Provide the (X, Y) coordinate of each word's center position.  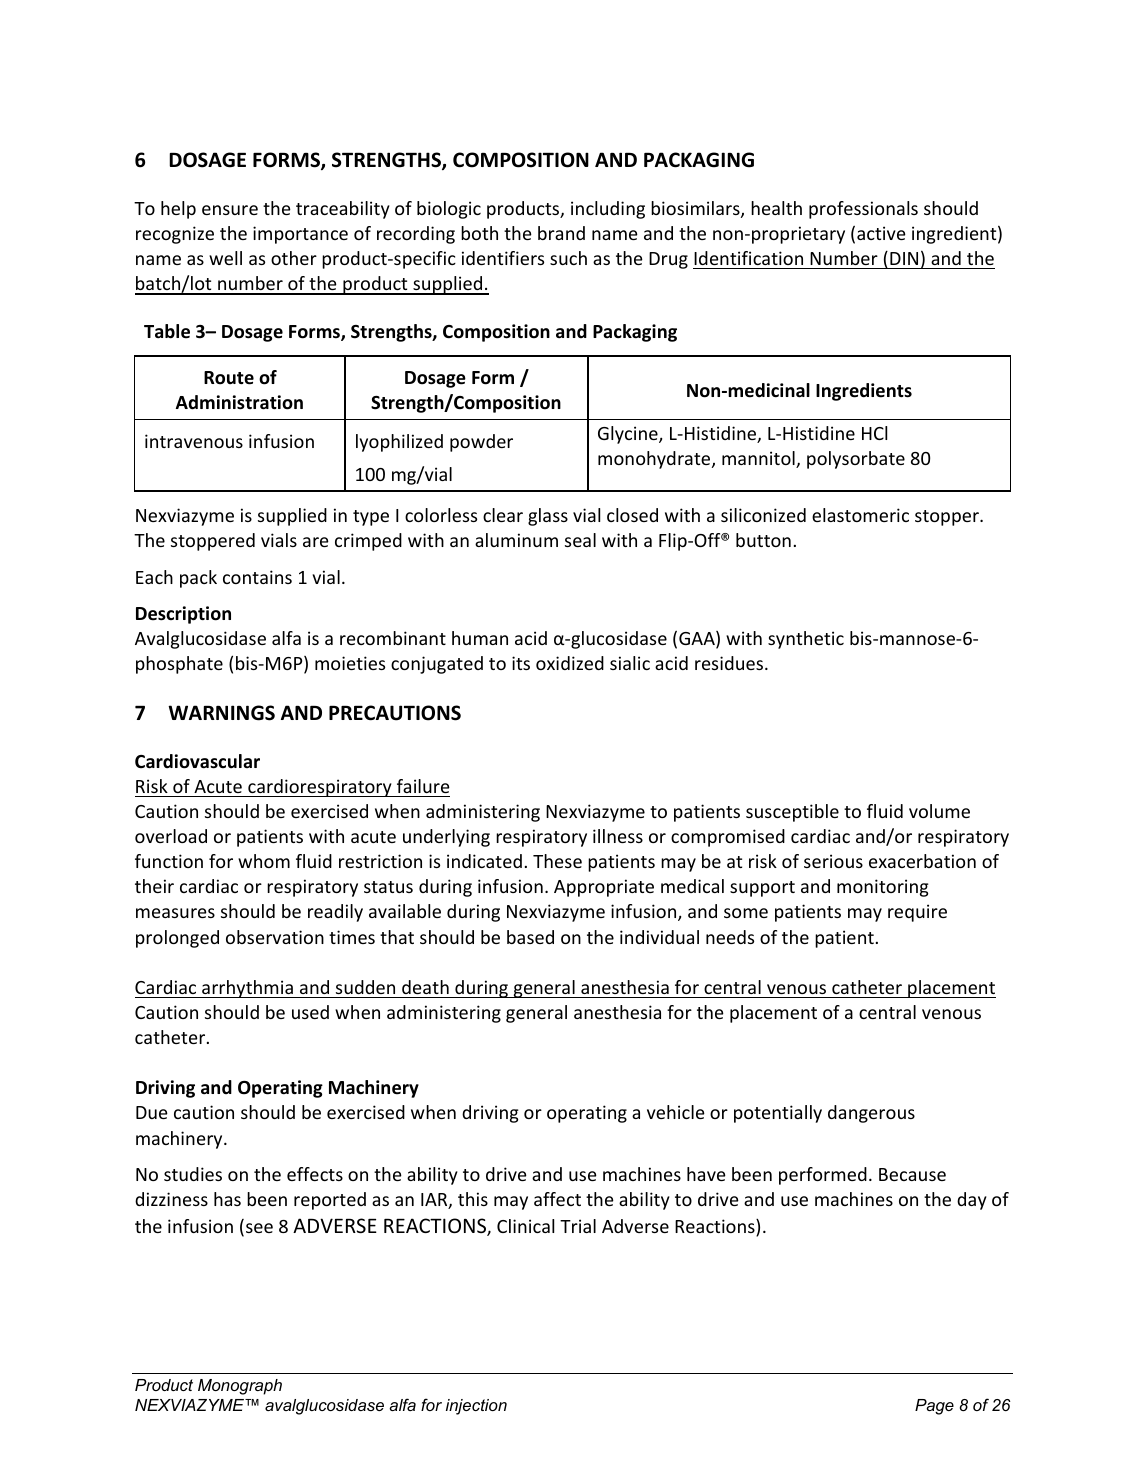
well (225, 258)
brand (561, 233)
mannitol (759, 459)
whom (264, 861)
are (316, 542)
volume (939, 811)
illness (618, 836)
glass (548, 517)
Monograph (240, 1387)
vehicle (676, 1112)
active (881, 233)
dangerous (871, 1114)
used (310, 1012)
